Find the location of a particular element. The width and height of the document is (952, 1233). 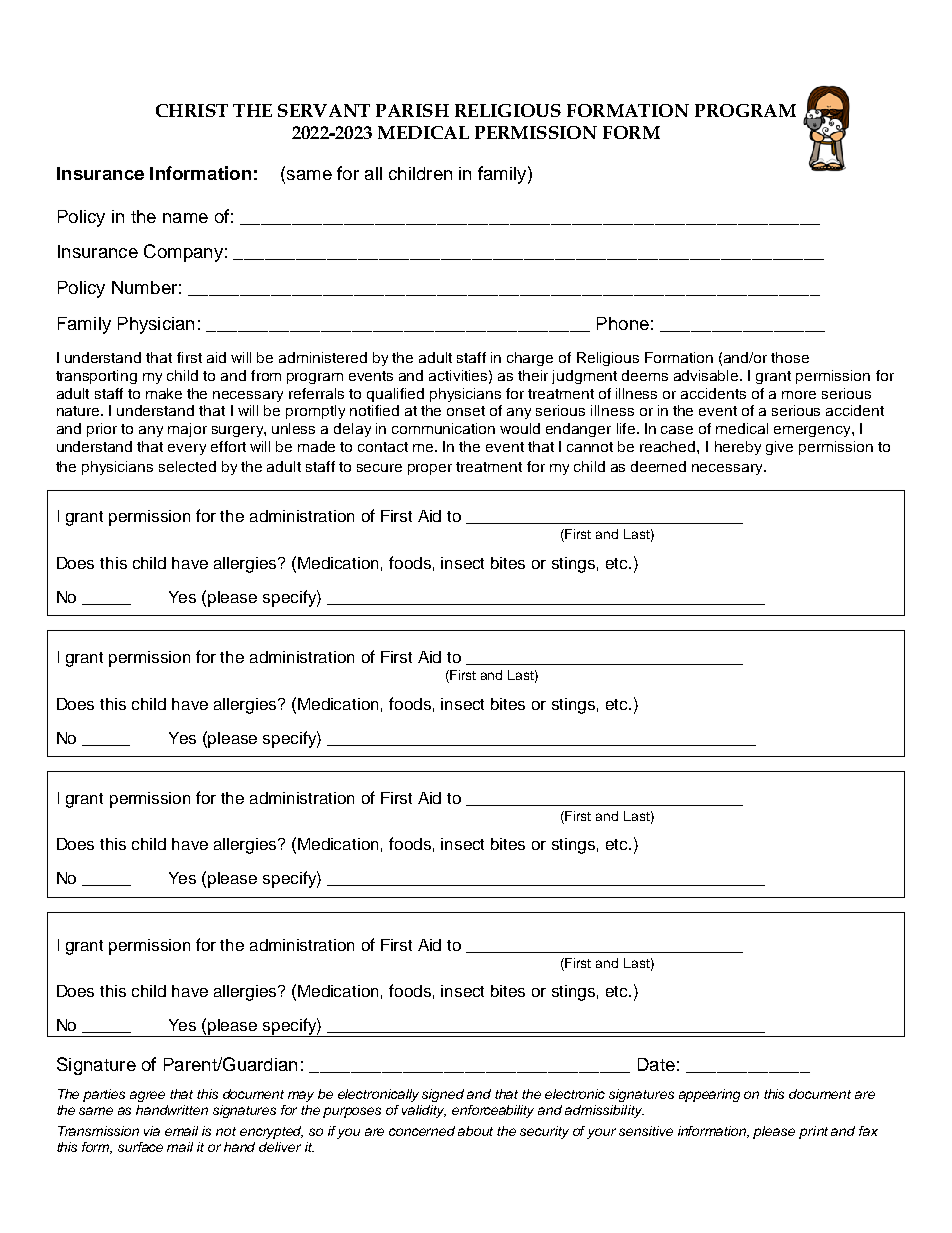

selected is located at coordinates (187, 466).
